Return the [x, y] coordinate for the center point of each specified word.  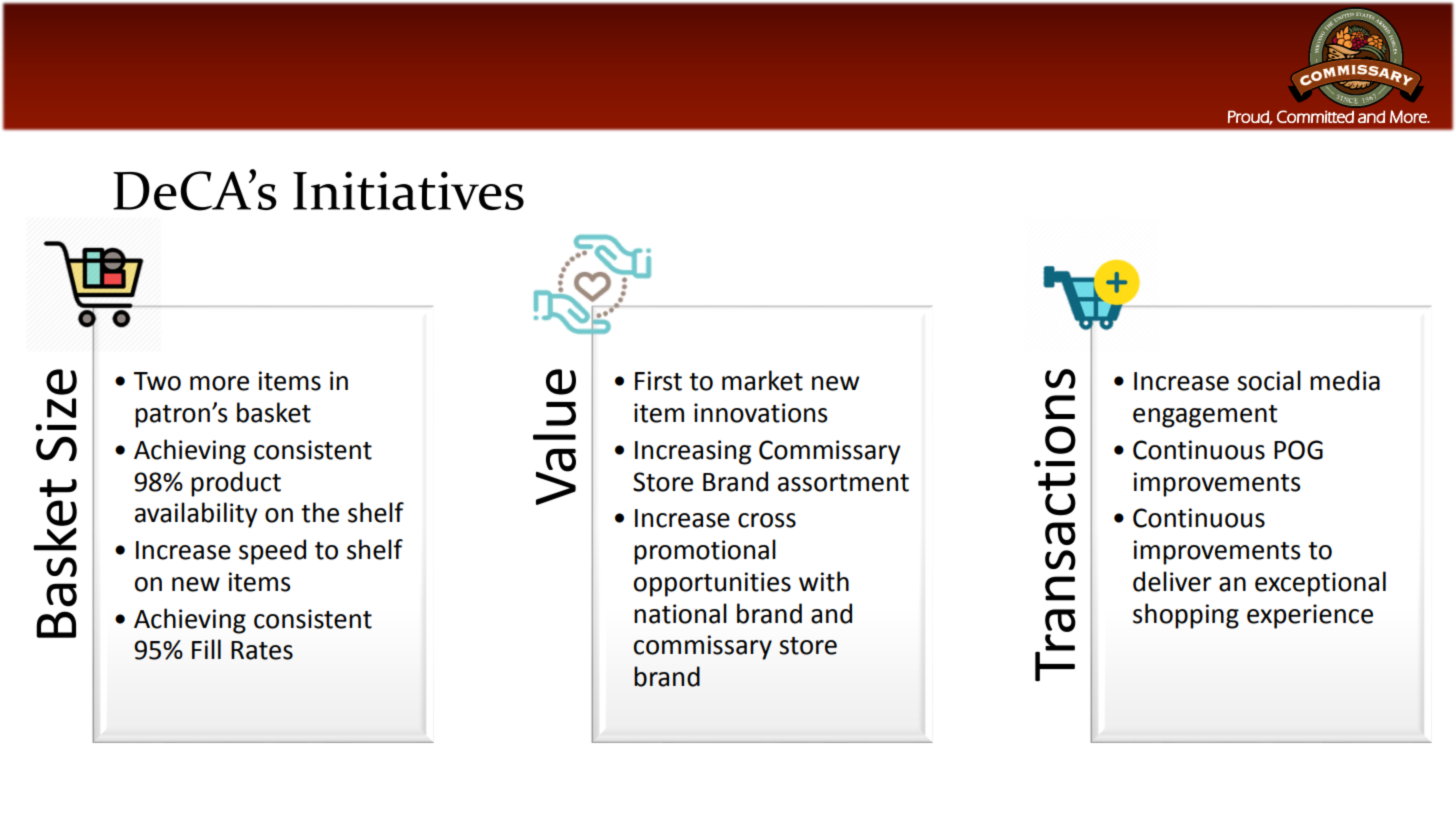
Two [157, 381]
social [1269, 380]
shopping [1186, 616]
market [762, 380]
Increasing [693, 452]
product [236, 484]
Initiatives [408, 190]
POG [1298, 450]
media [1345, 380]
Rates [262, 650]
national [680, 613]
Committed [1315, 116]
